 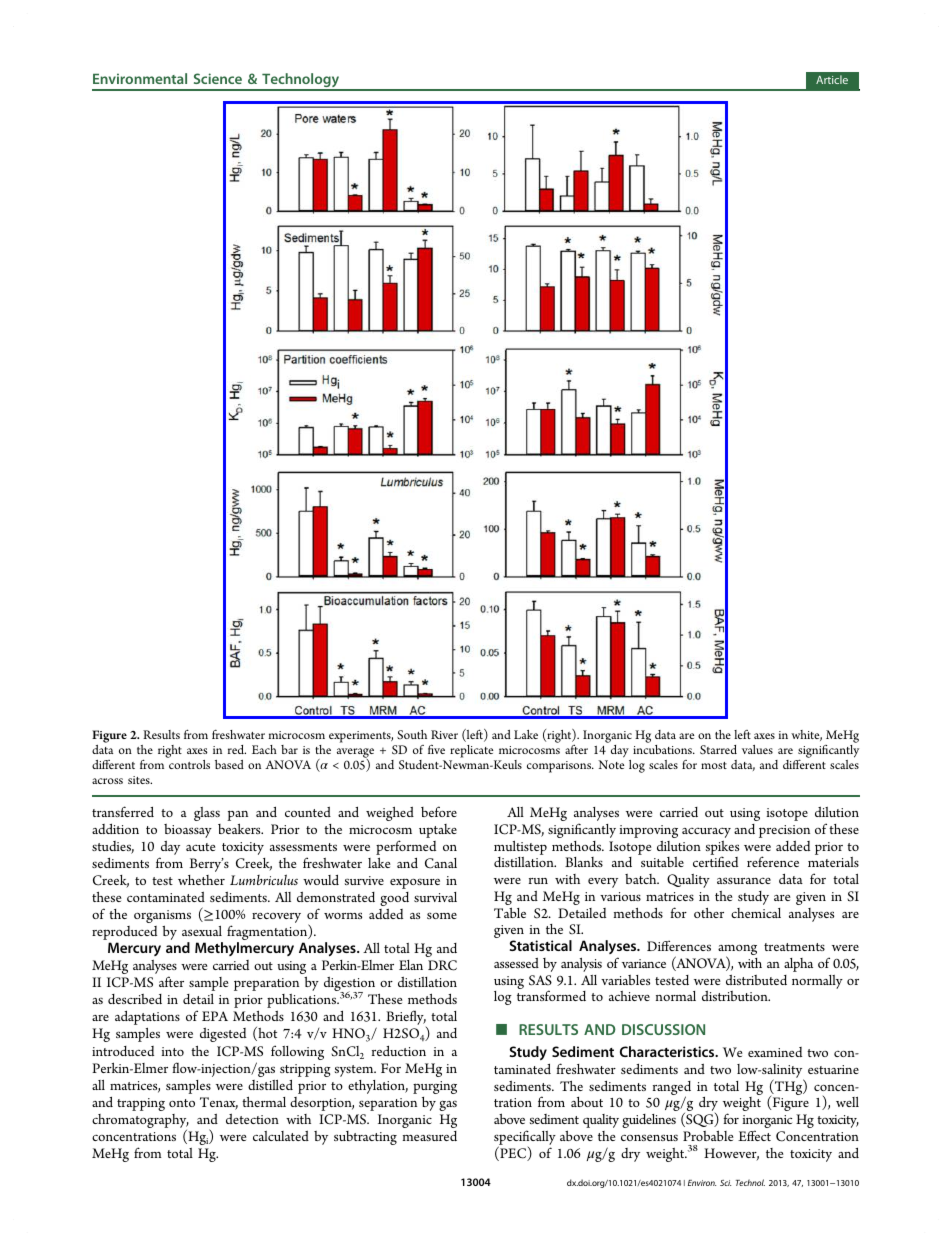 I want to click on values, so click(x=757, y=749).
